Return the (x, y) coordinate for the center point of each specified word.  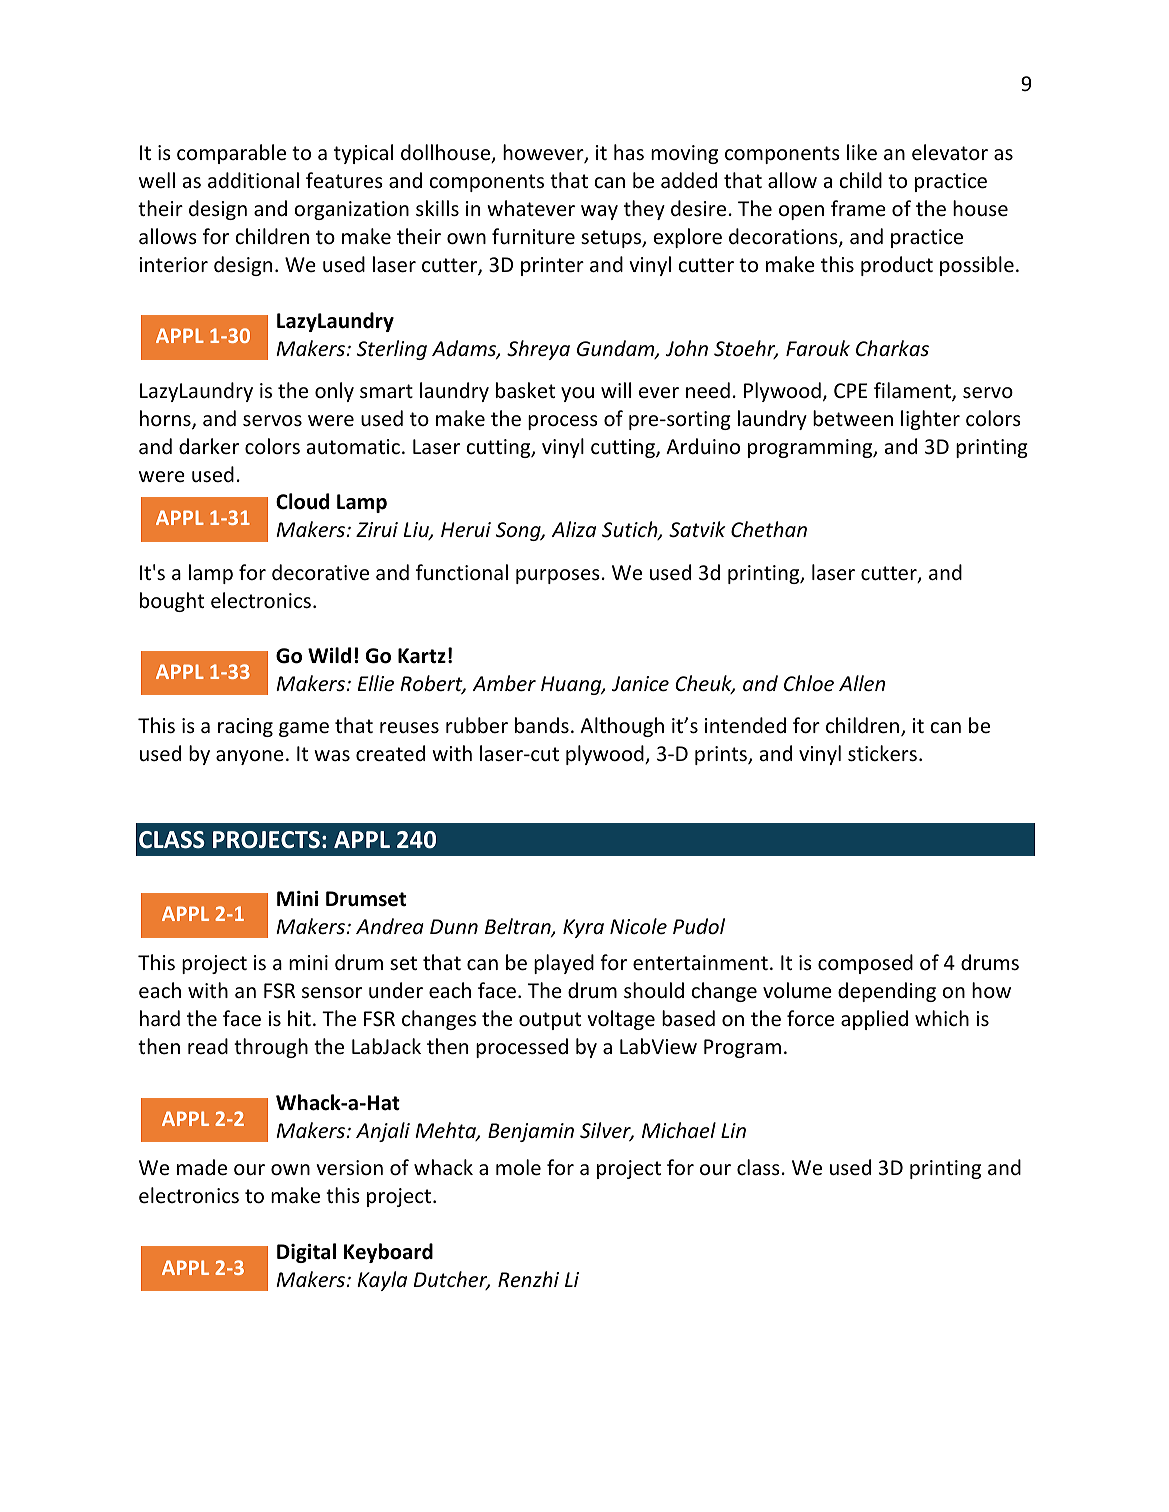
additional (253, 180)
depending (887, 992)
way (599, 212)
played (564, 964)
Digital (306, 1253)
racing (245, 727)
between (853, 418)
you (577, 394)
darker (209, 446)
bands (542, 725)
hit (299, 1018)
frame (858, 208)
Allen (862, 683)
